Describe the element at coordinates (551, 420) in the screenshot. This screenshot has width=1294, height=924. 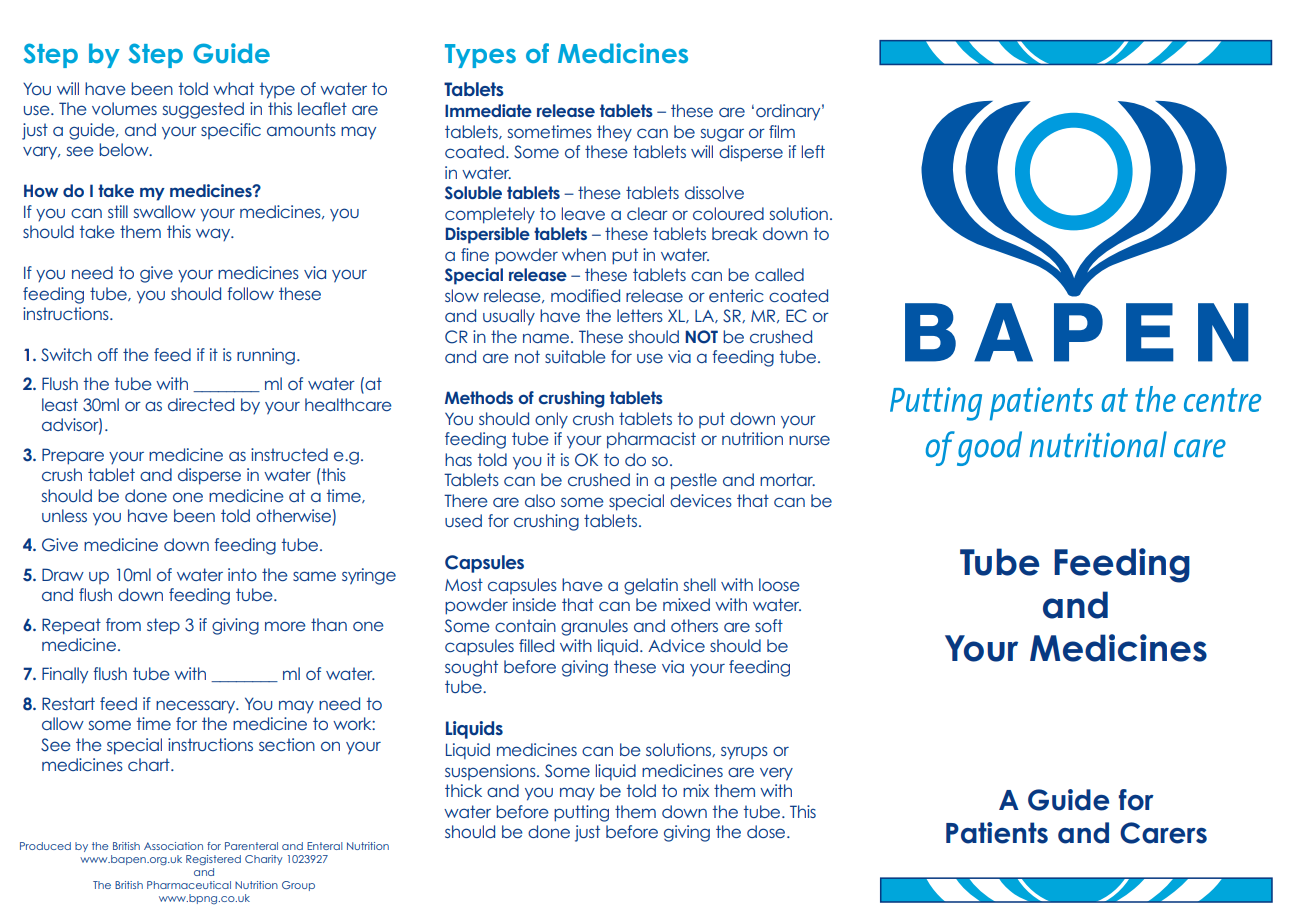
I see `only` at that location.
